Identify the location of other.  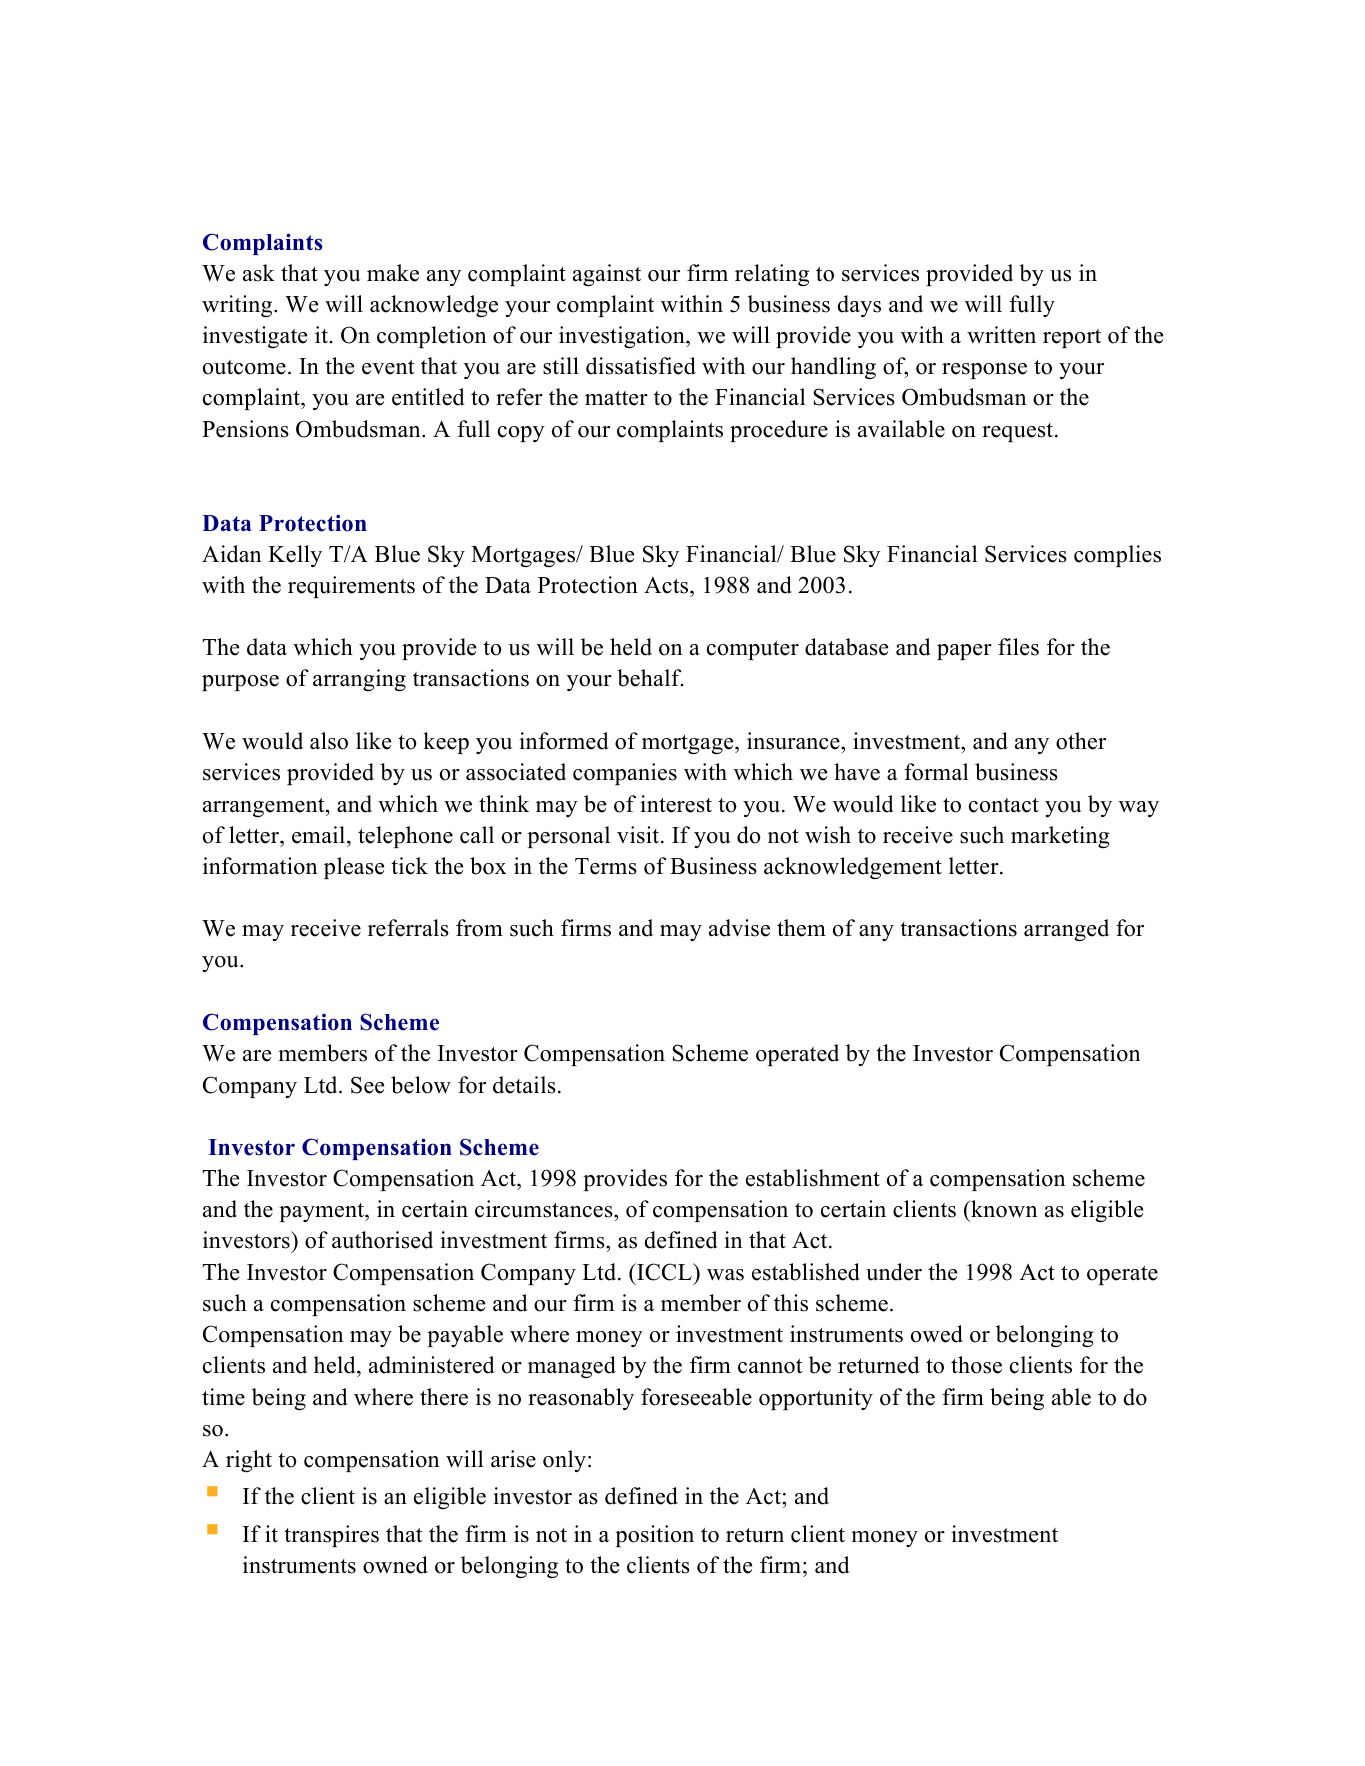
(1081, 741).
